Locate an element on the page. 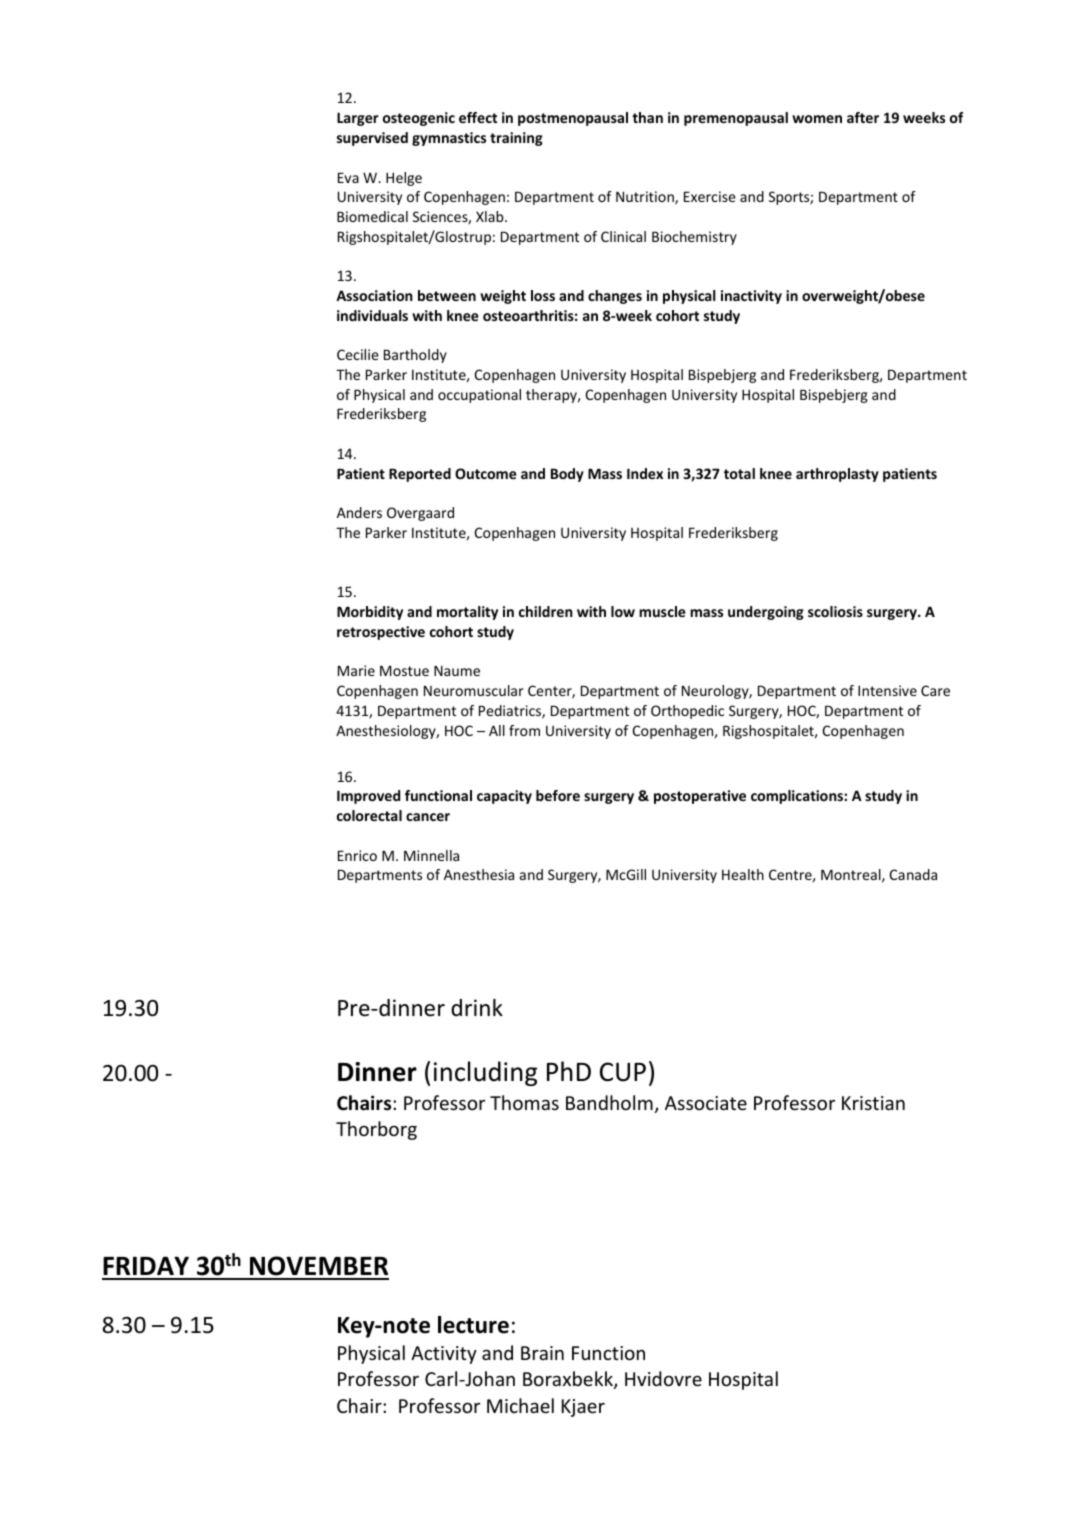 This document has height=1514, width=1070. Kristian is located at coordinates (873, 1103).
